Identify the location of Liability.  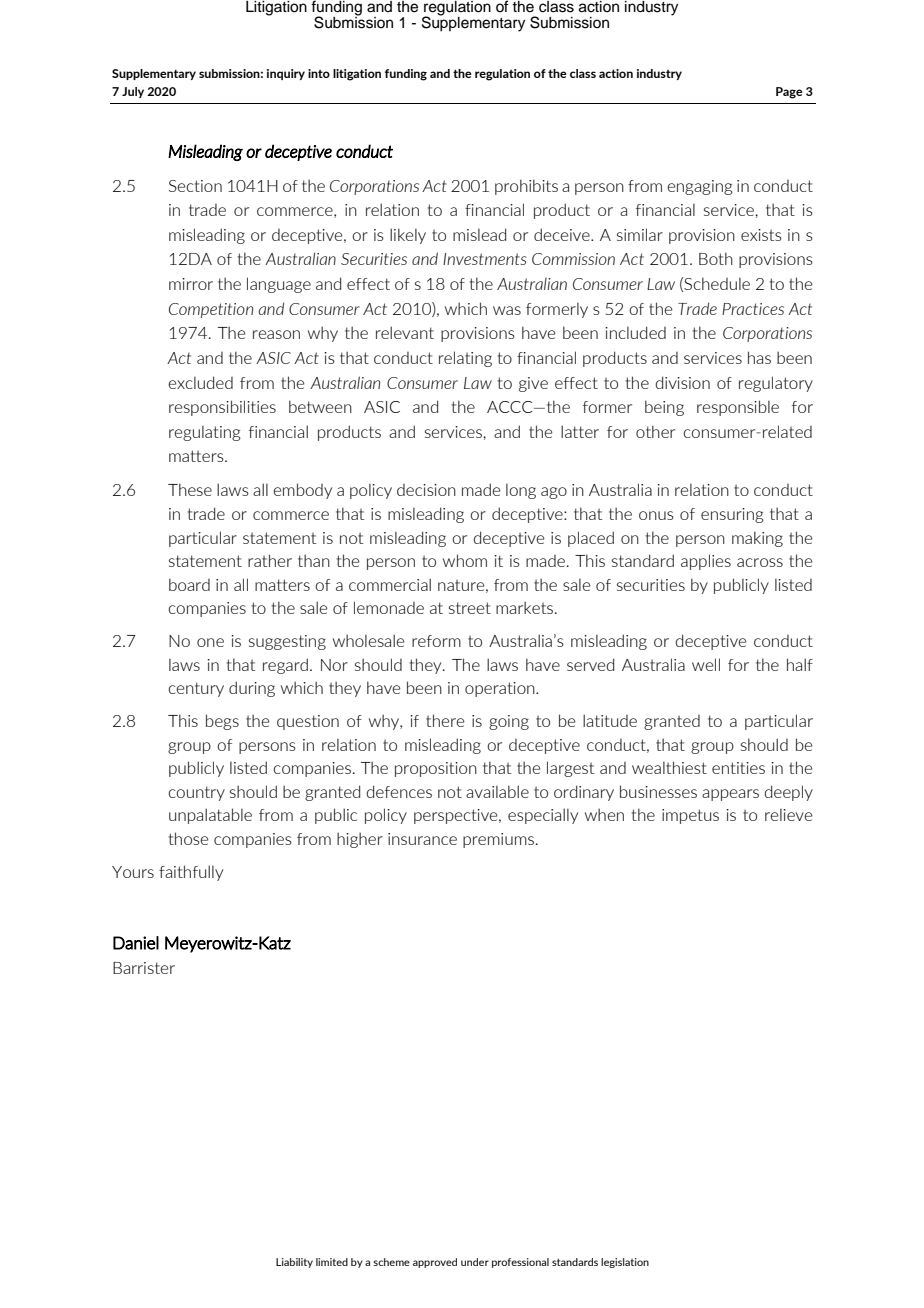
(294, 1263).
